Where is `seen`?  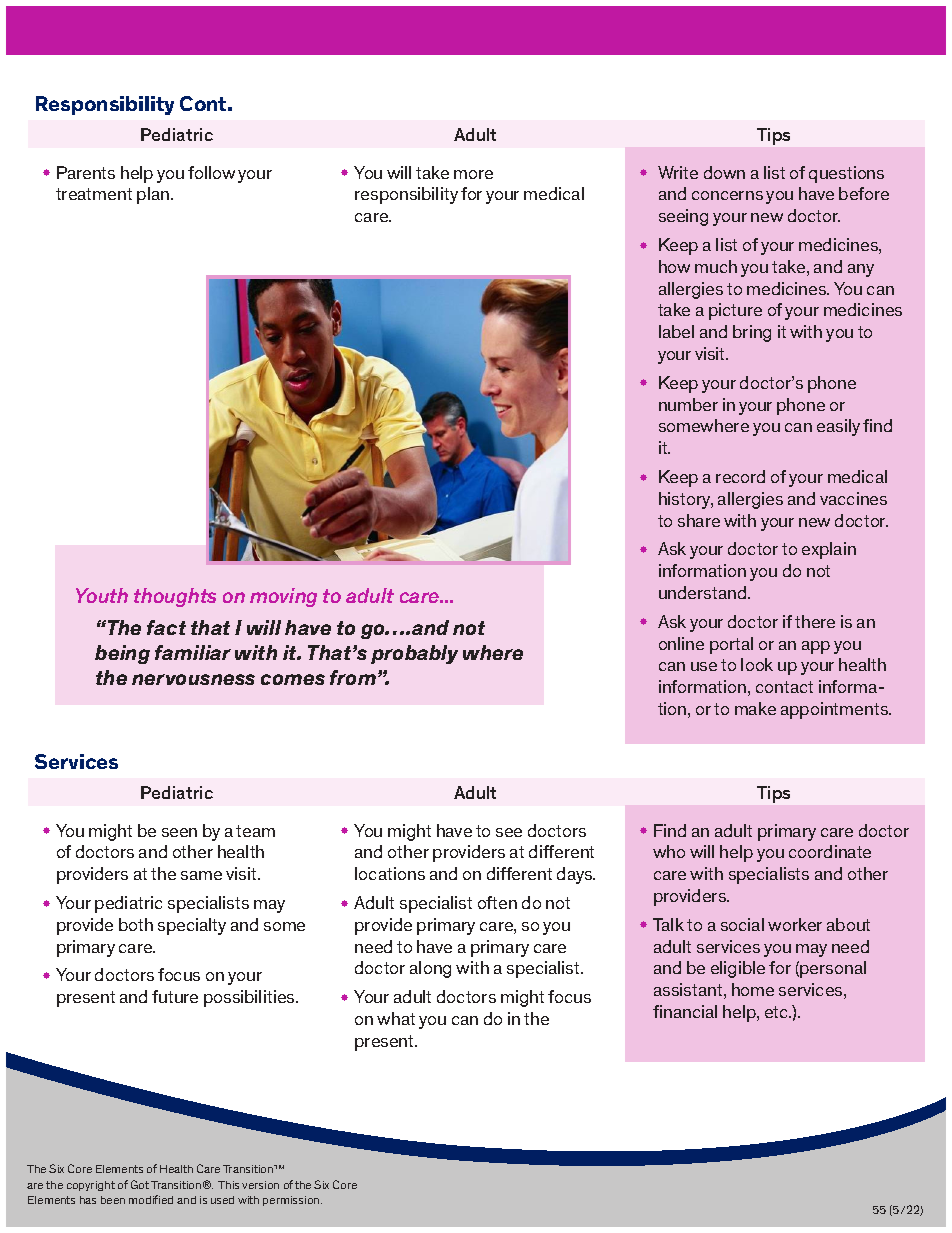 seen is located at coordinates (179, 832).
